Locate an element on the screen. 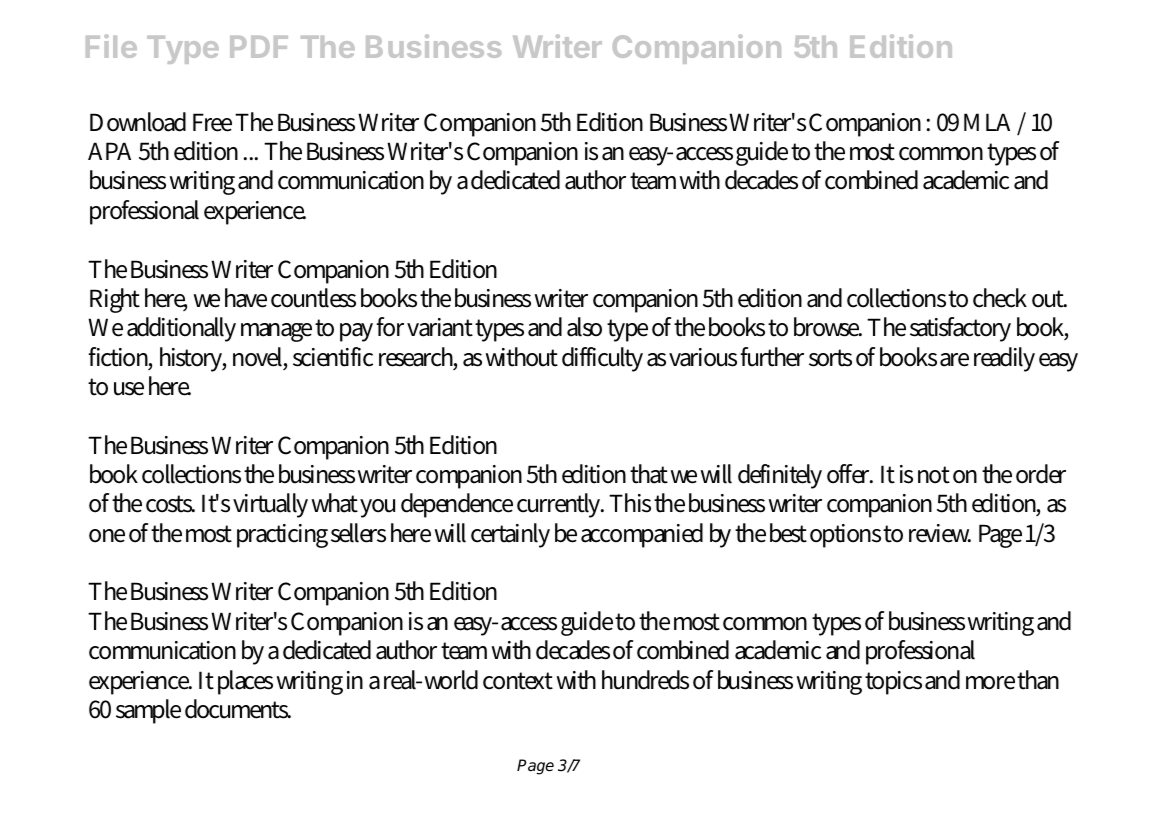 The width and height of the screenshot is (1166, 821). have is located at coordinates (246, 298).
